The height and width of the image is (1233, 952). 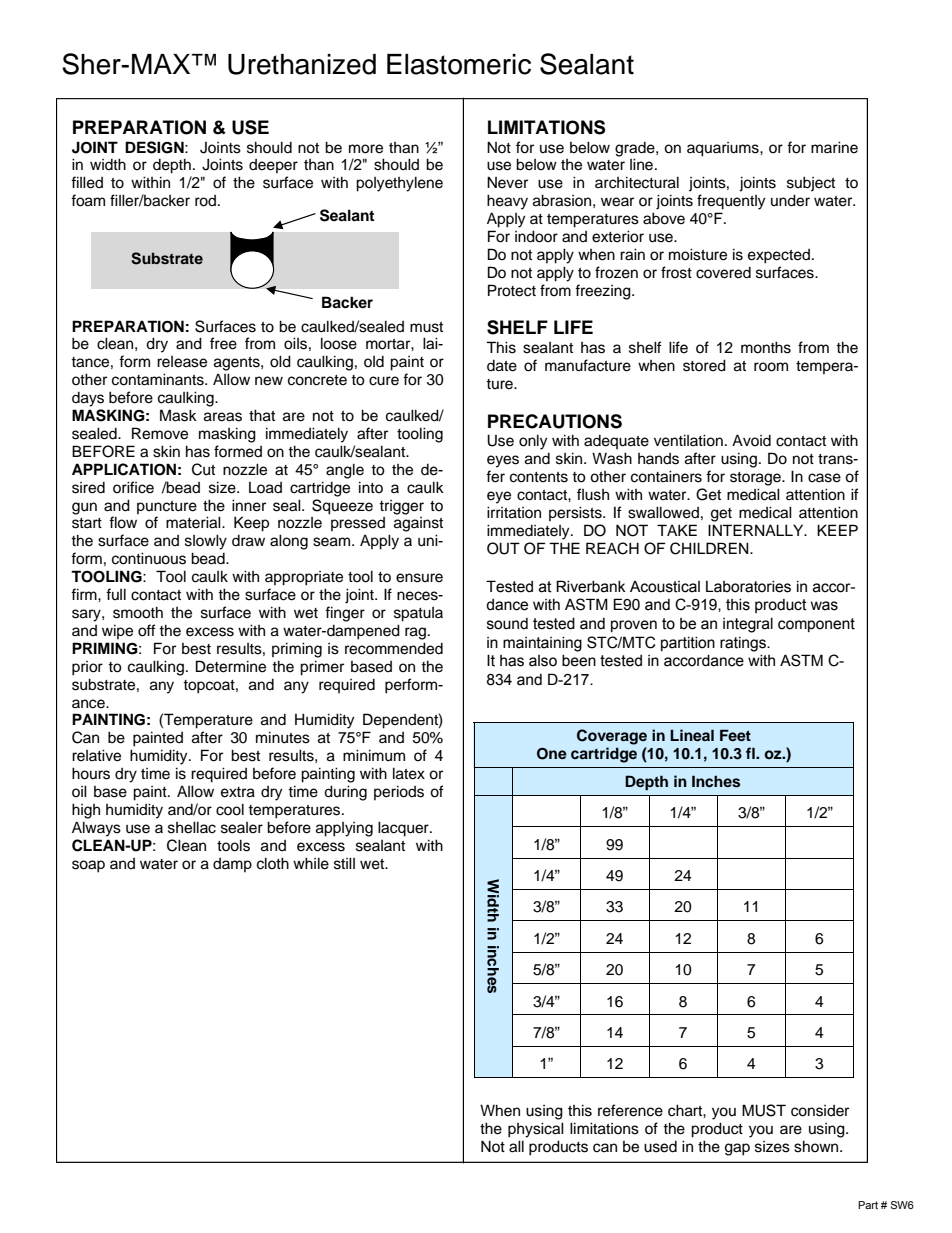 I want to click on Never, so click(x=507, y=182).
